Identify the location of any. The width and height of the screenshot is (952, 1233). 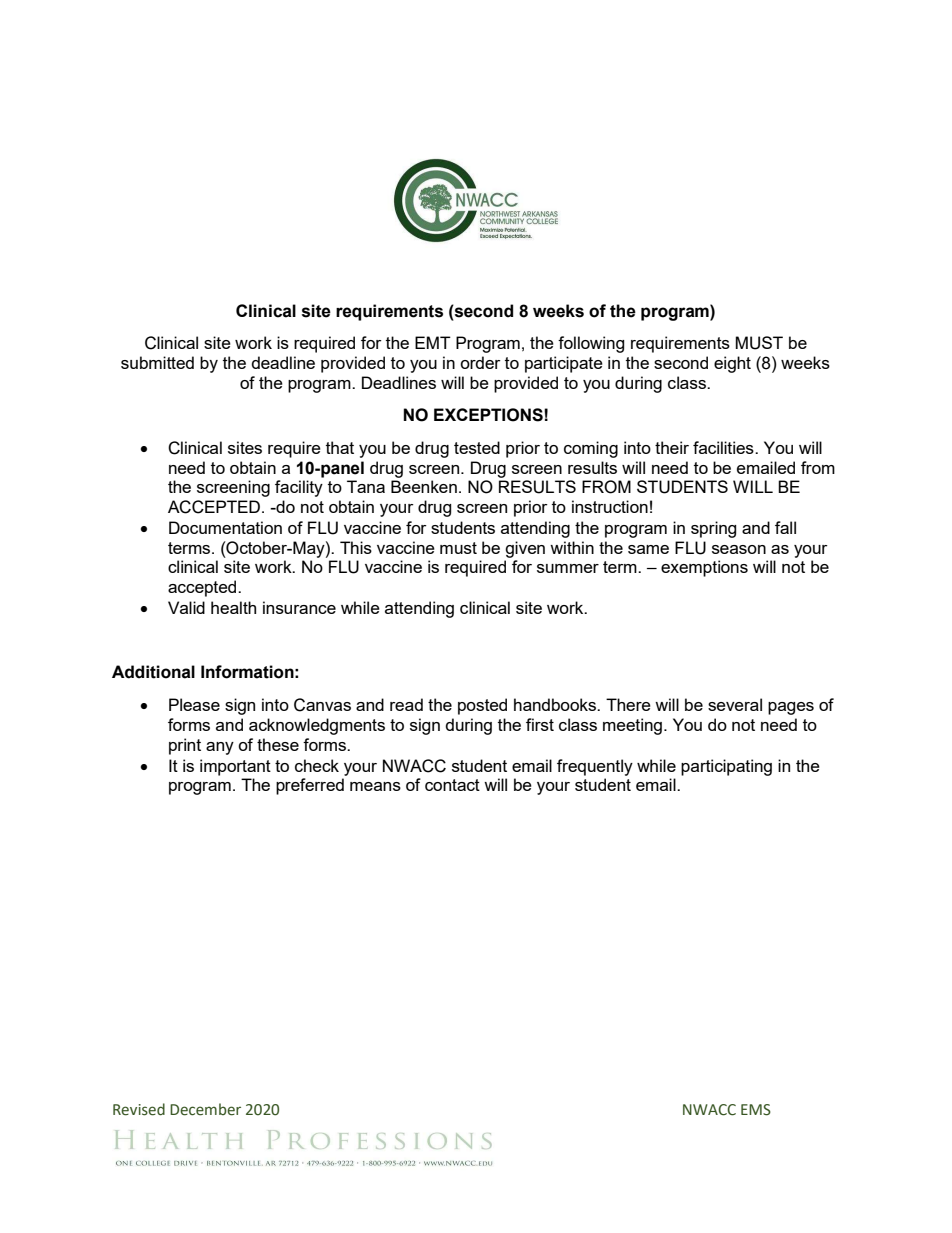
(220, 748).
